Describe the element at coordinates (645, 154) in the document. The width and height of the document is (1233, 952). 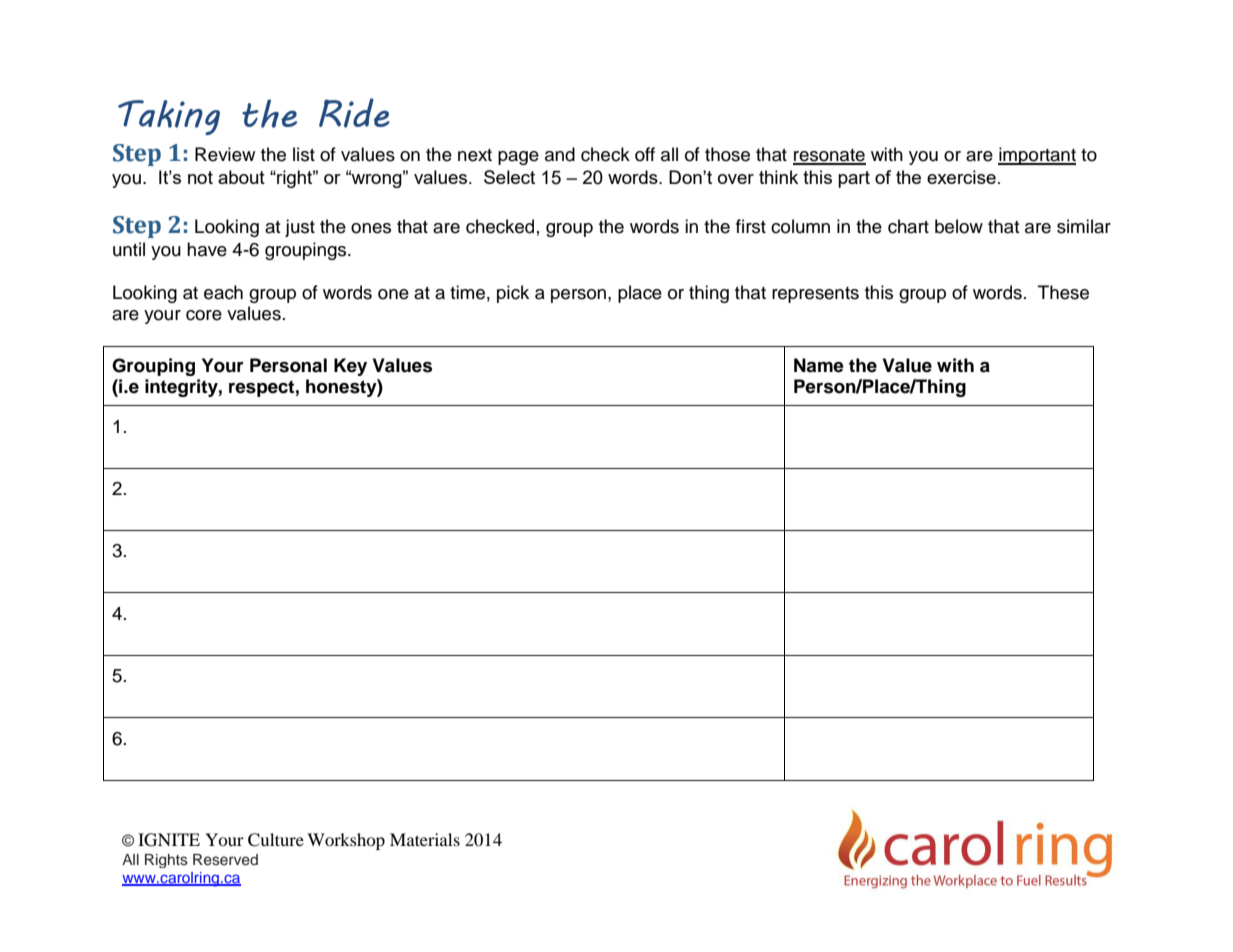
I see `off` at that location.
